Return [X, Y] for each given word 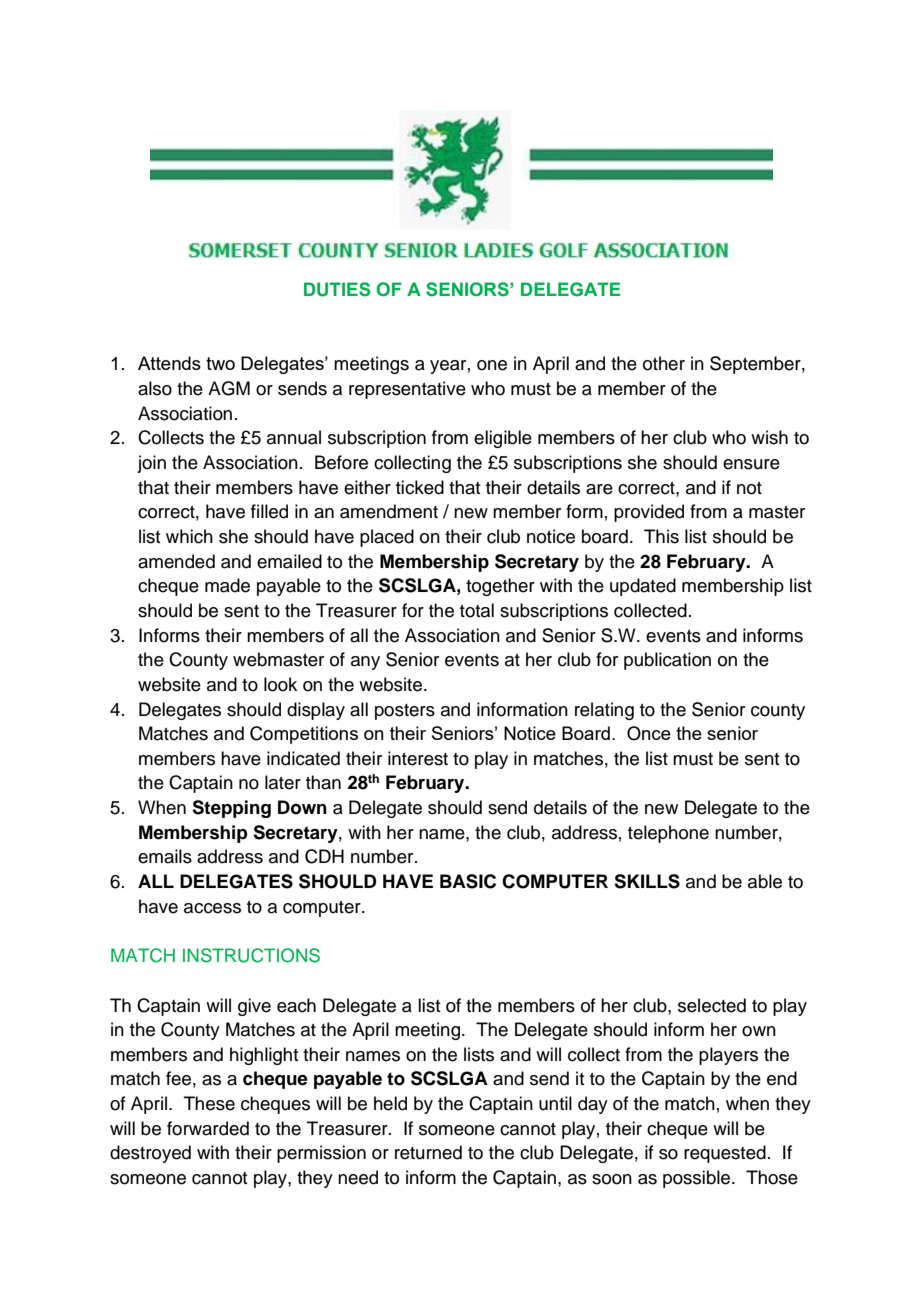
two [220, 363]
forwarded [208, 1128]
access [212, 908]
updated [643, 587]
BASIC [468, 881]
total [477, 610]
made [227, 585]
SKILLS [647, 881]
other [664, 363]
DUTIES [337, 289]
